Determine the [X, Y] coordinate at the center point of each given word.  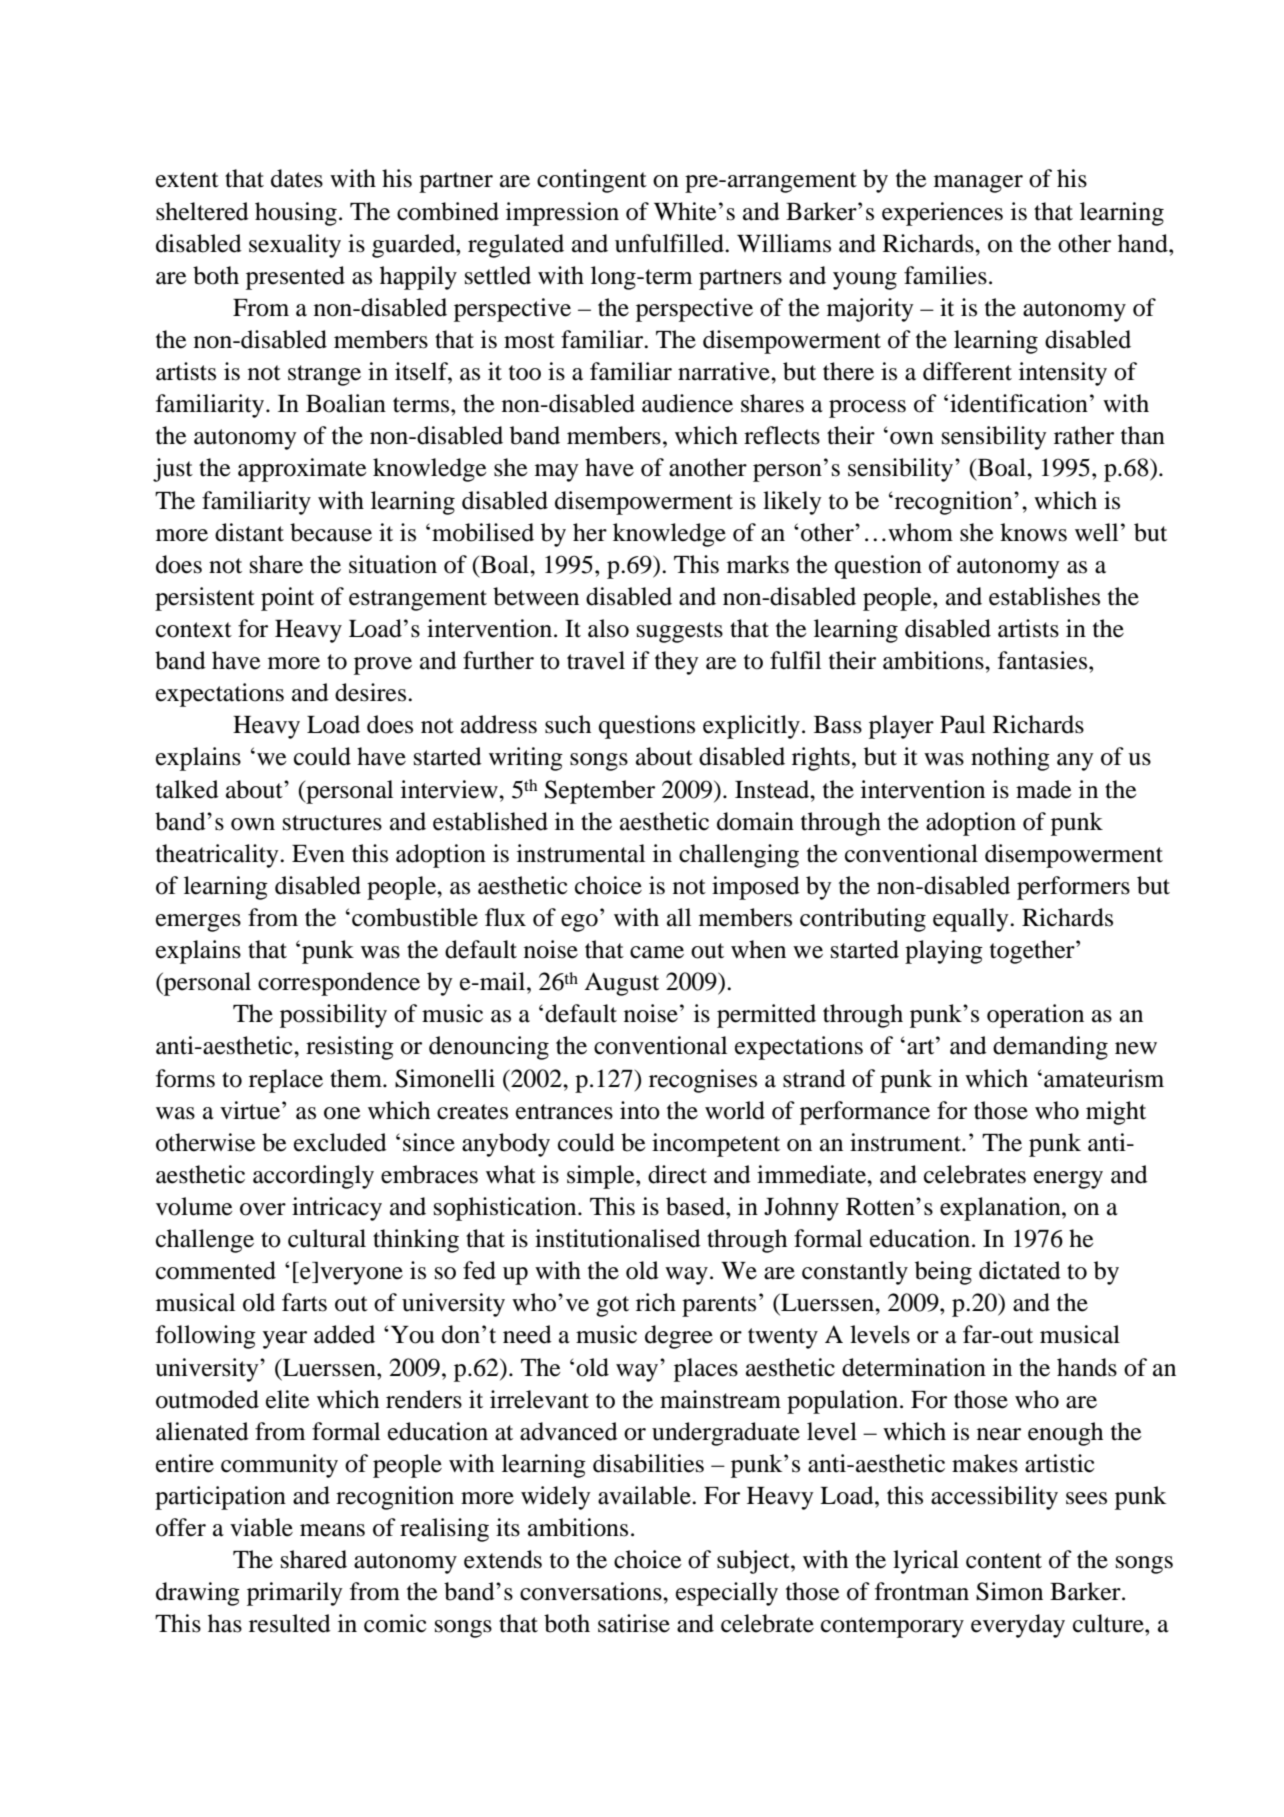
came [657, 952]
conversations [592, 1591]
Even [318, 854]
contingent [592, 181]
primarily [295, 1594]
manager [978, 184]
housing [296, 214]
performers [1073, 888]
